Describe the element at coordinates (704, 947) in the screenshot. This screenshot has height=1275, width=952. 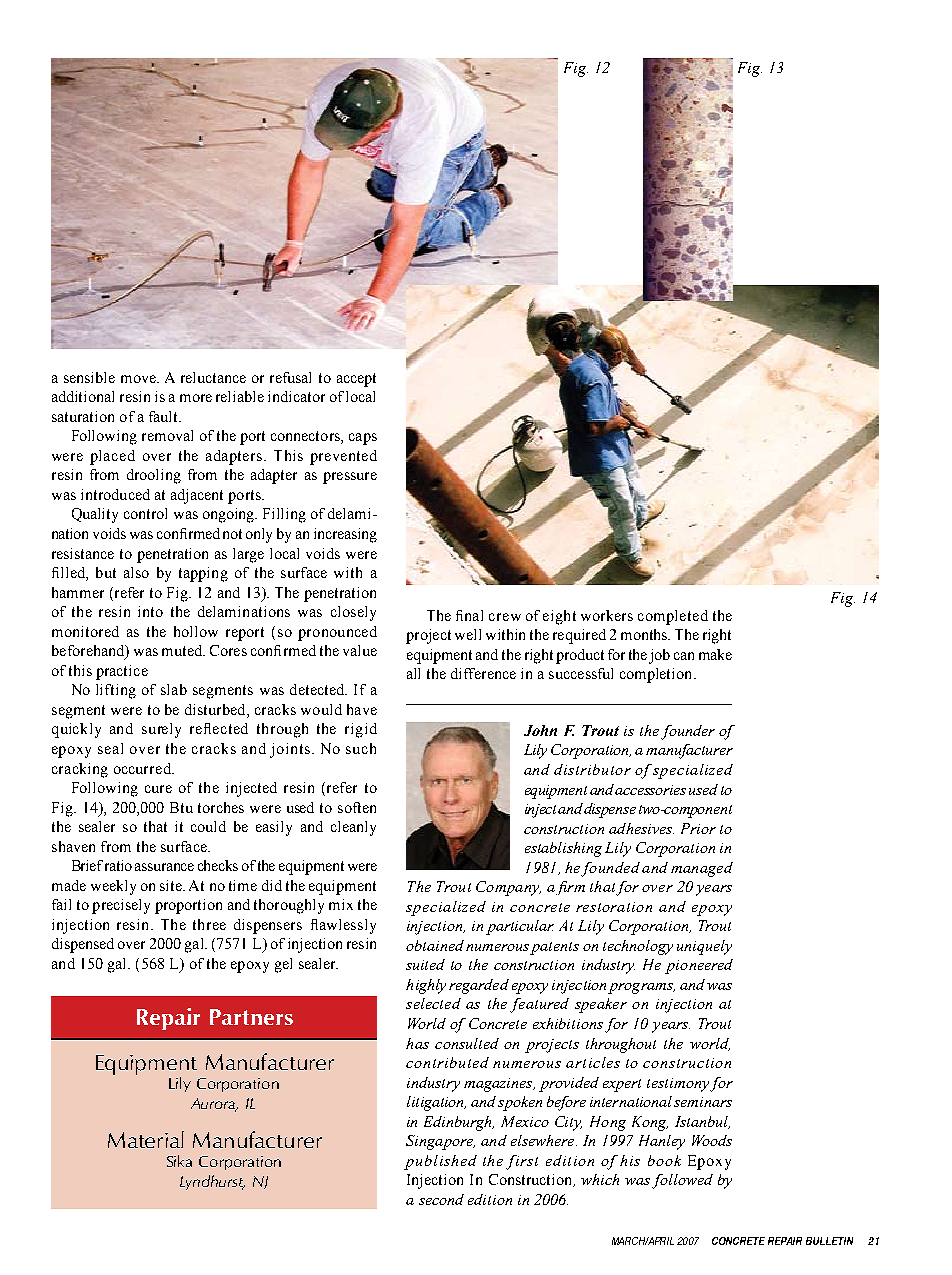
I see `uniquely` at that location.
